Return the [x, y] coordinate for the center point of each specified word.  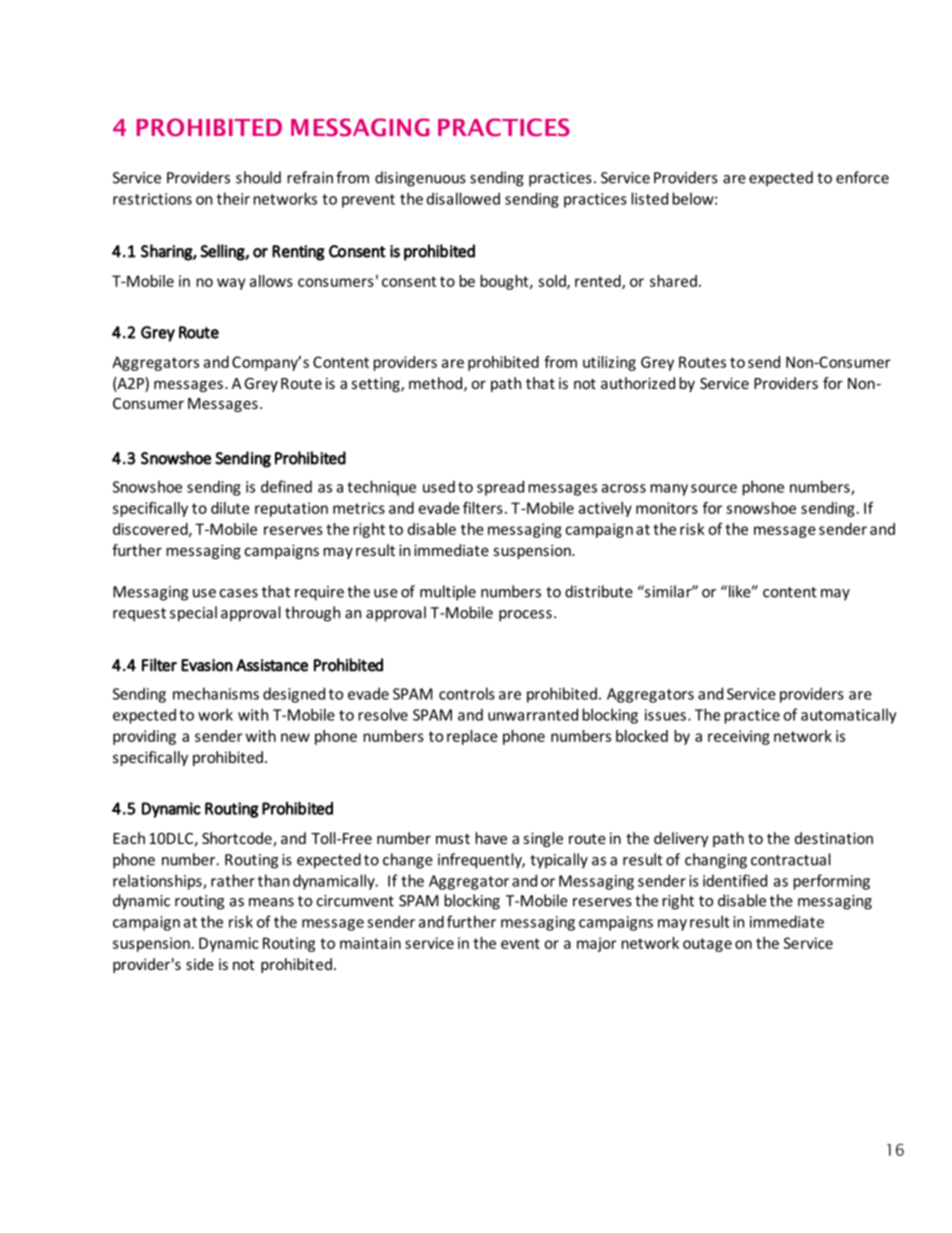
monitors [667, 508]
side [200, 964]
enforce [862, 177]
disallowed [463, 198]
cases [238, 593]
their [233, 198]
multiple [448, 593]
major [597, 944]
